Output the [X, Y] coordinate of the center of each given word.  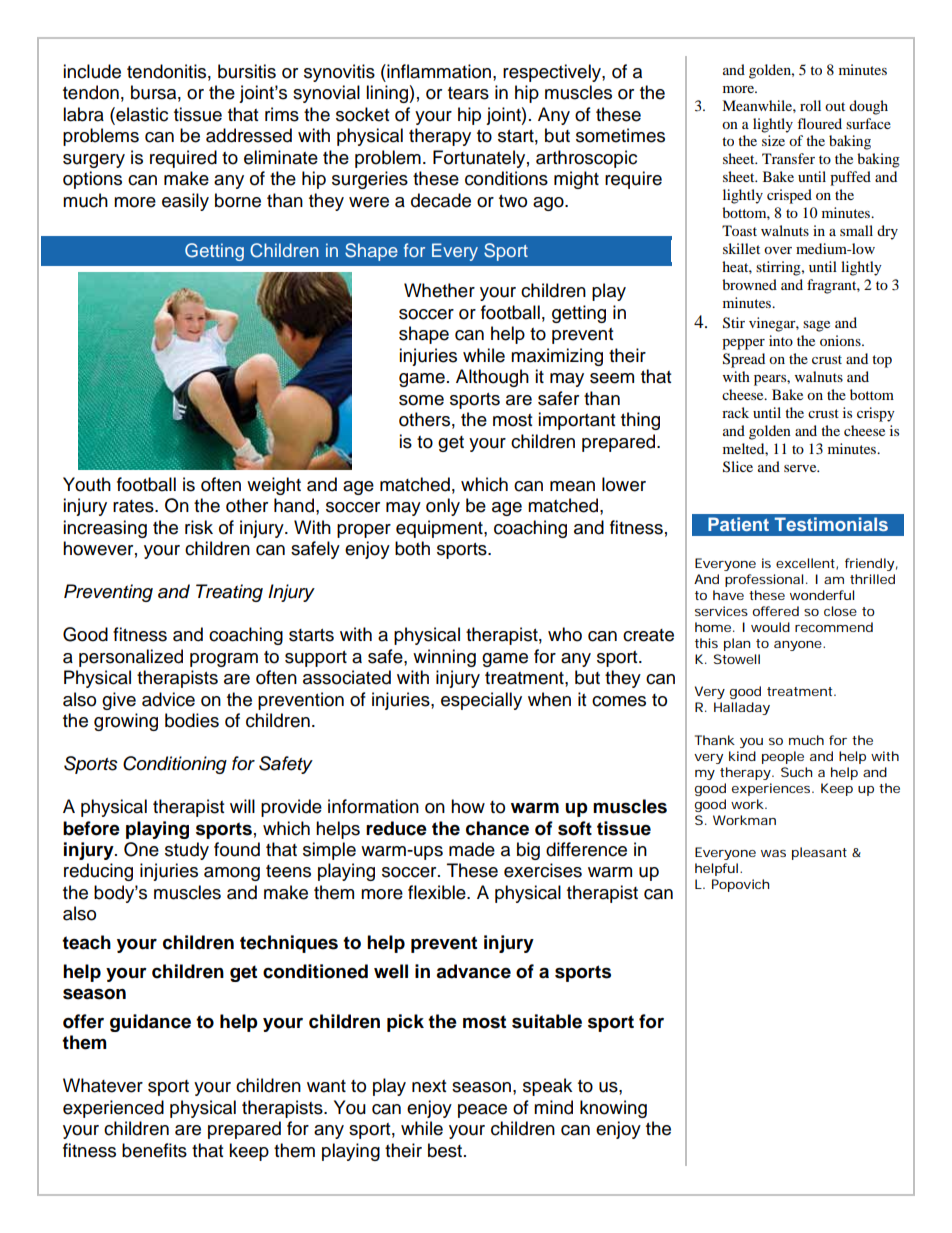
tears [468, 93]
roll [810, 105]
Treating [229, 593]
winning [444, 658]
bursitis [247, 71]
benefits [154, 1150]
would [770, 627]
